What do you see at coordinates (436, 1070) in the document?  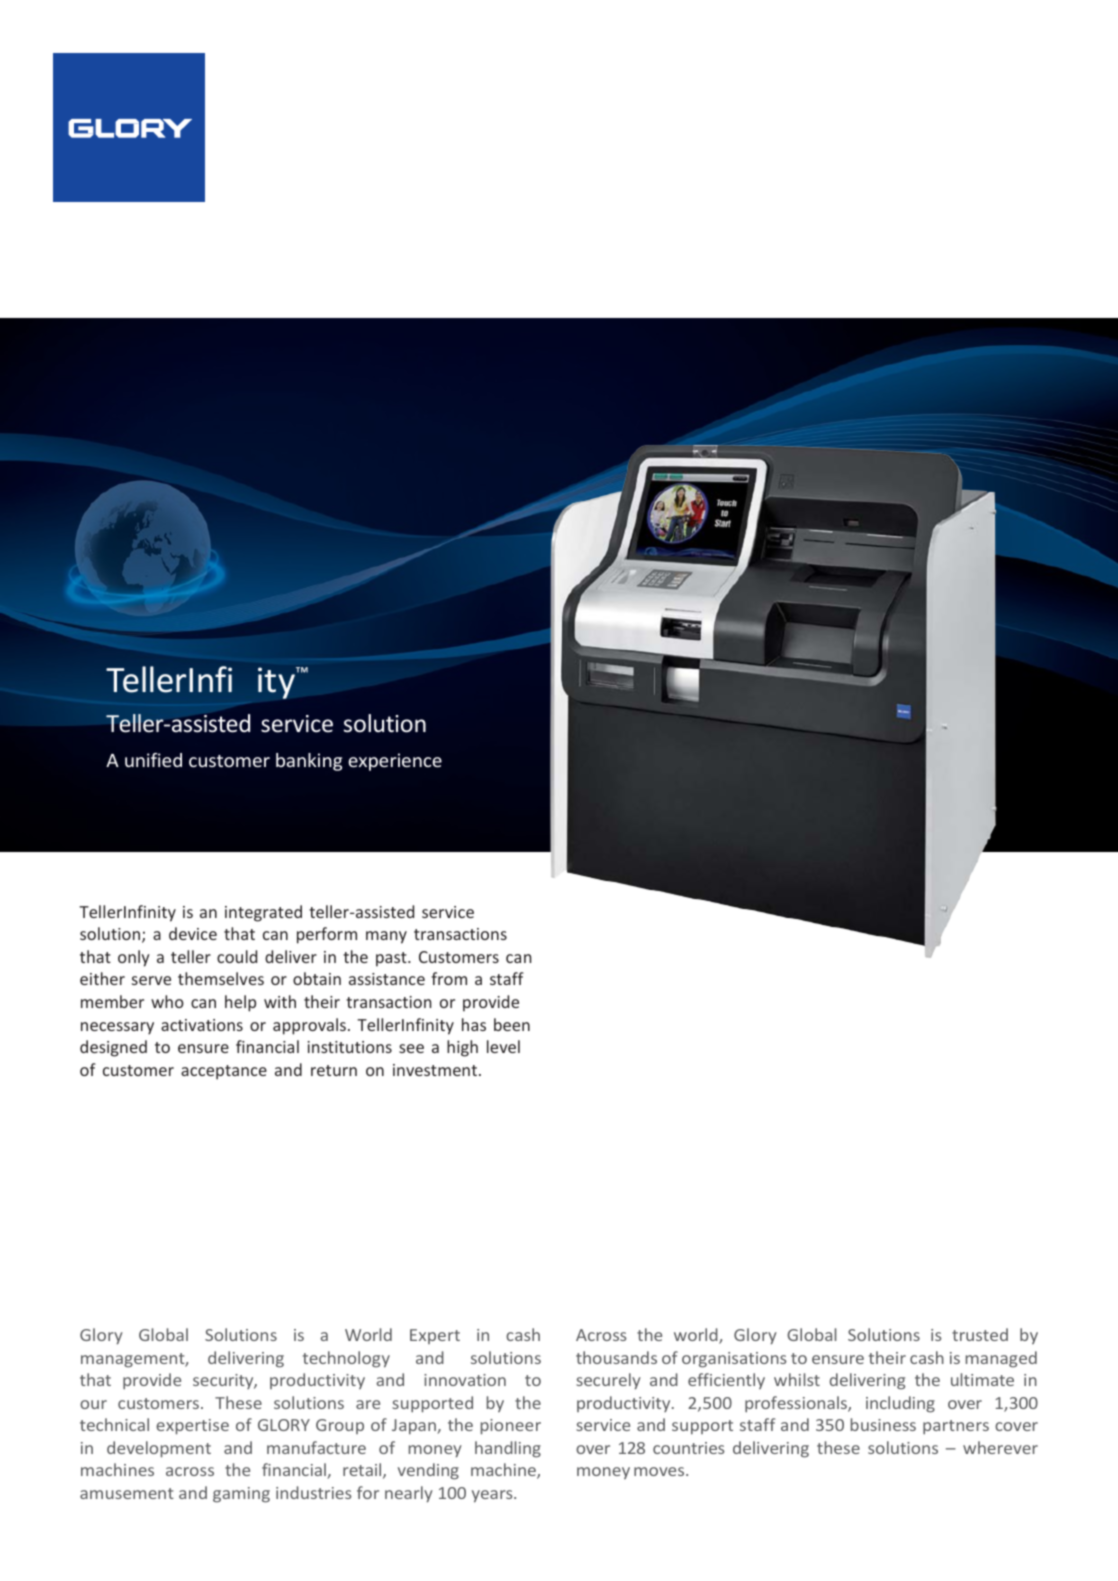 I see `investment` at bounding box center [436, 1070].
